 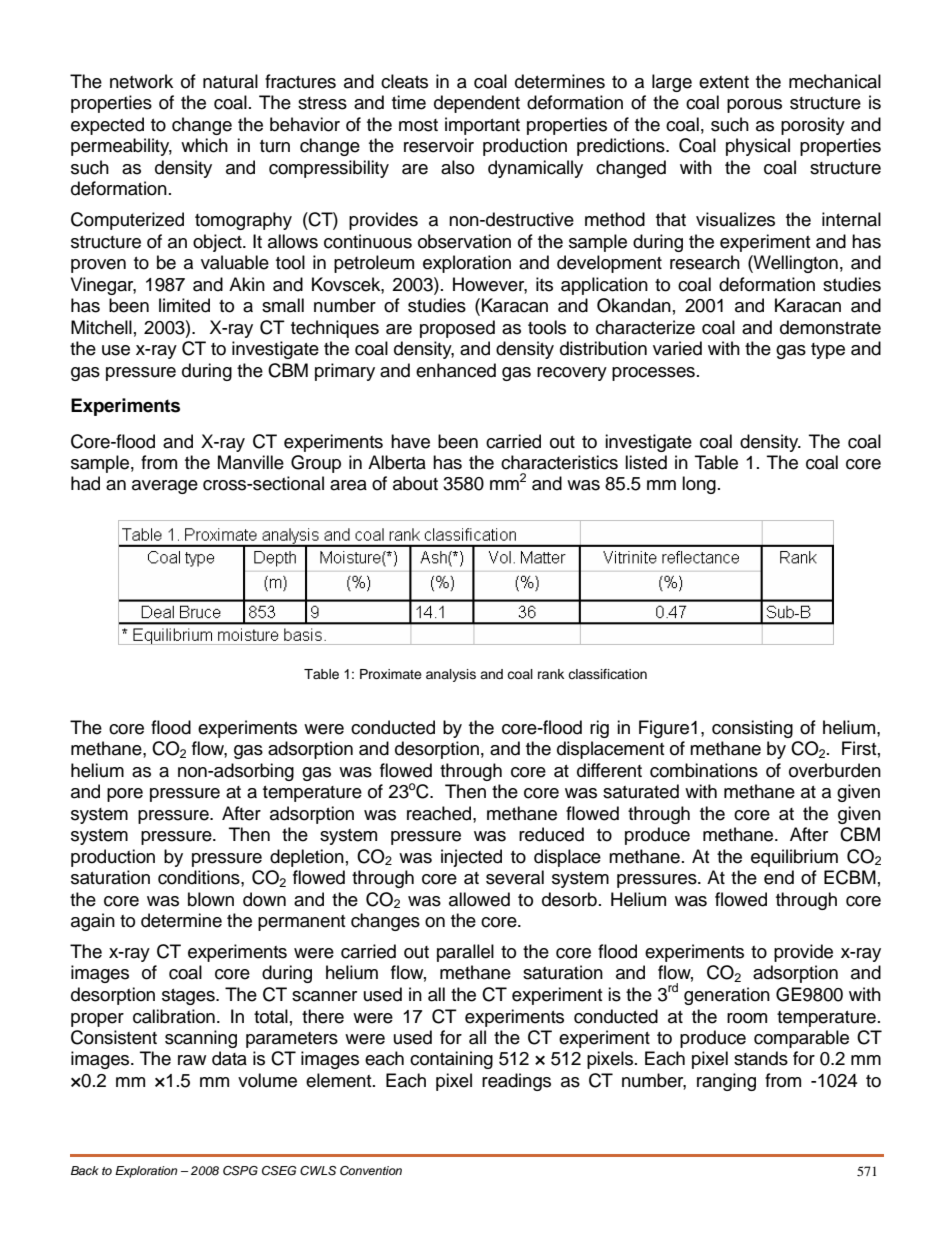 I want to click on injected, so click(x=471, y=858).
